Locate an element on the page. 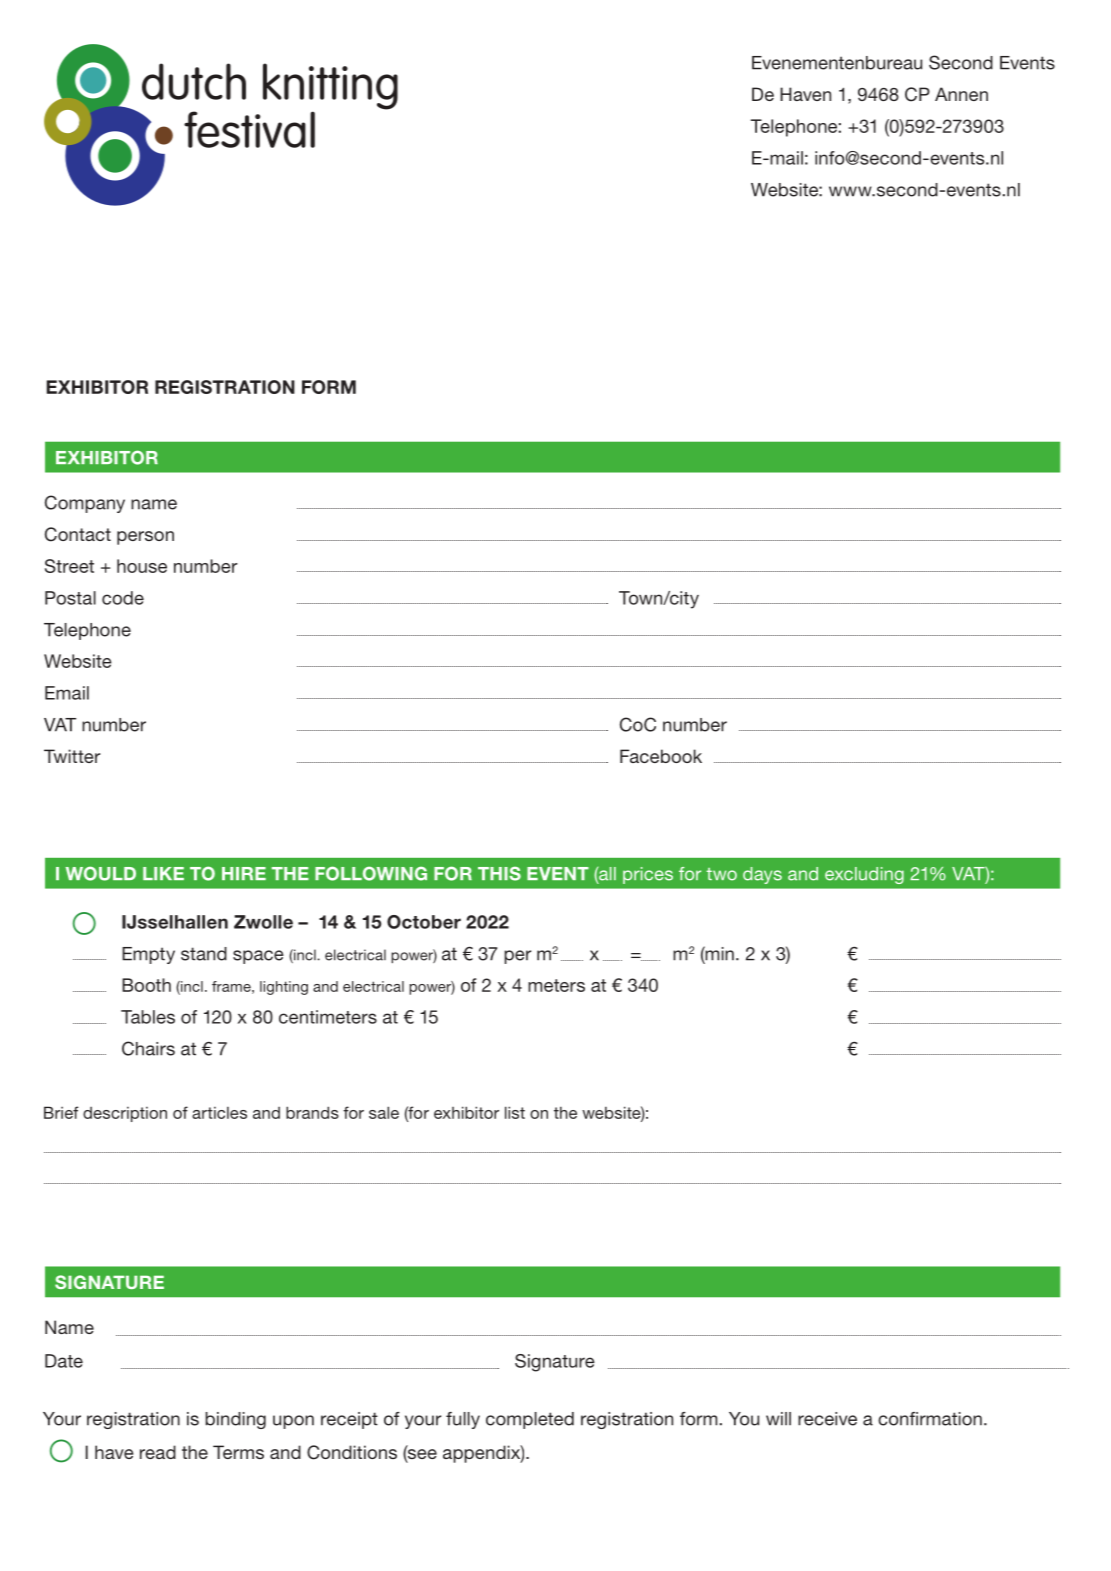 Image resolution: width=1111 pixels, height=1571 pixels. read is located at coordinates (158, 1452).
